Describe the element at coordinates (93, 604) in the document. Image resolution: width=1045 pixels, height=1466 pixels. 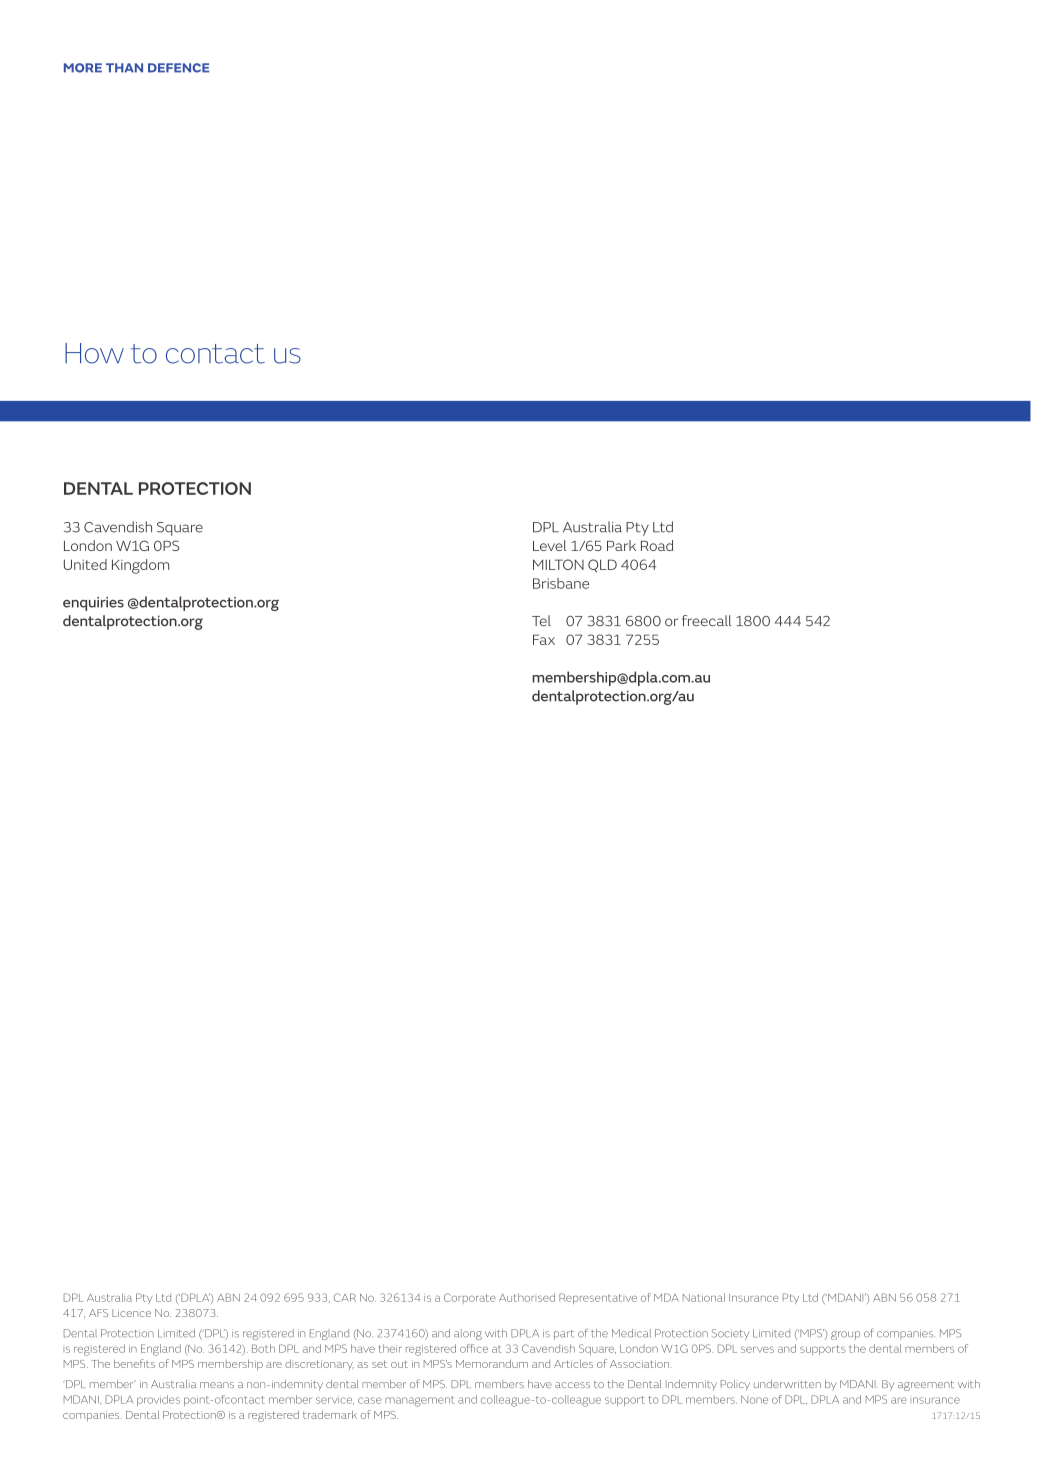
I see `enquiries` at that location.
